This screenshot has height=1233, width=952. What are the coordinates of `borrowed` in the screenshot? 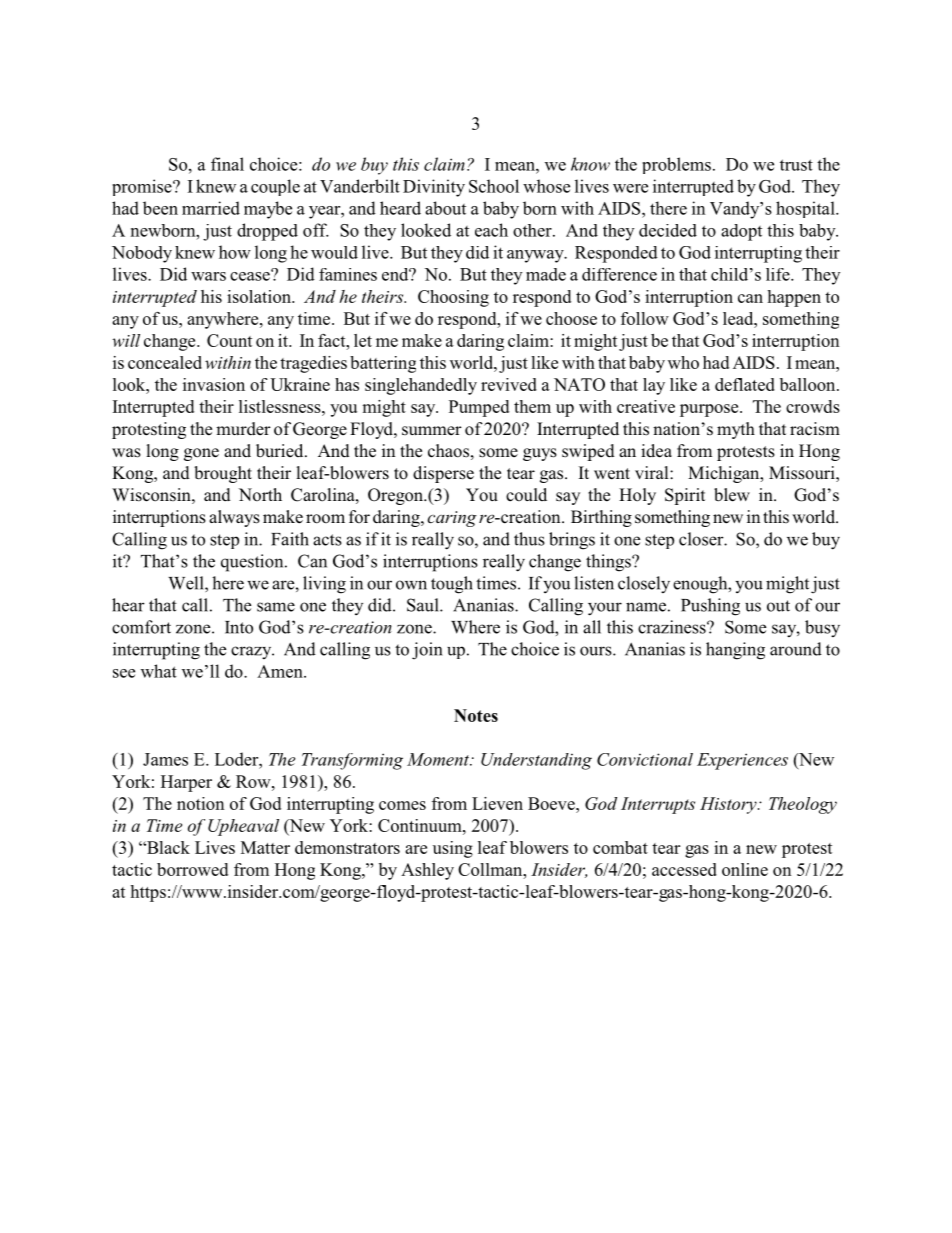 It's located at (192, 869).
